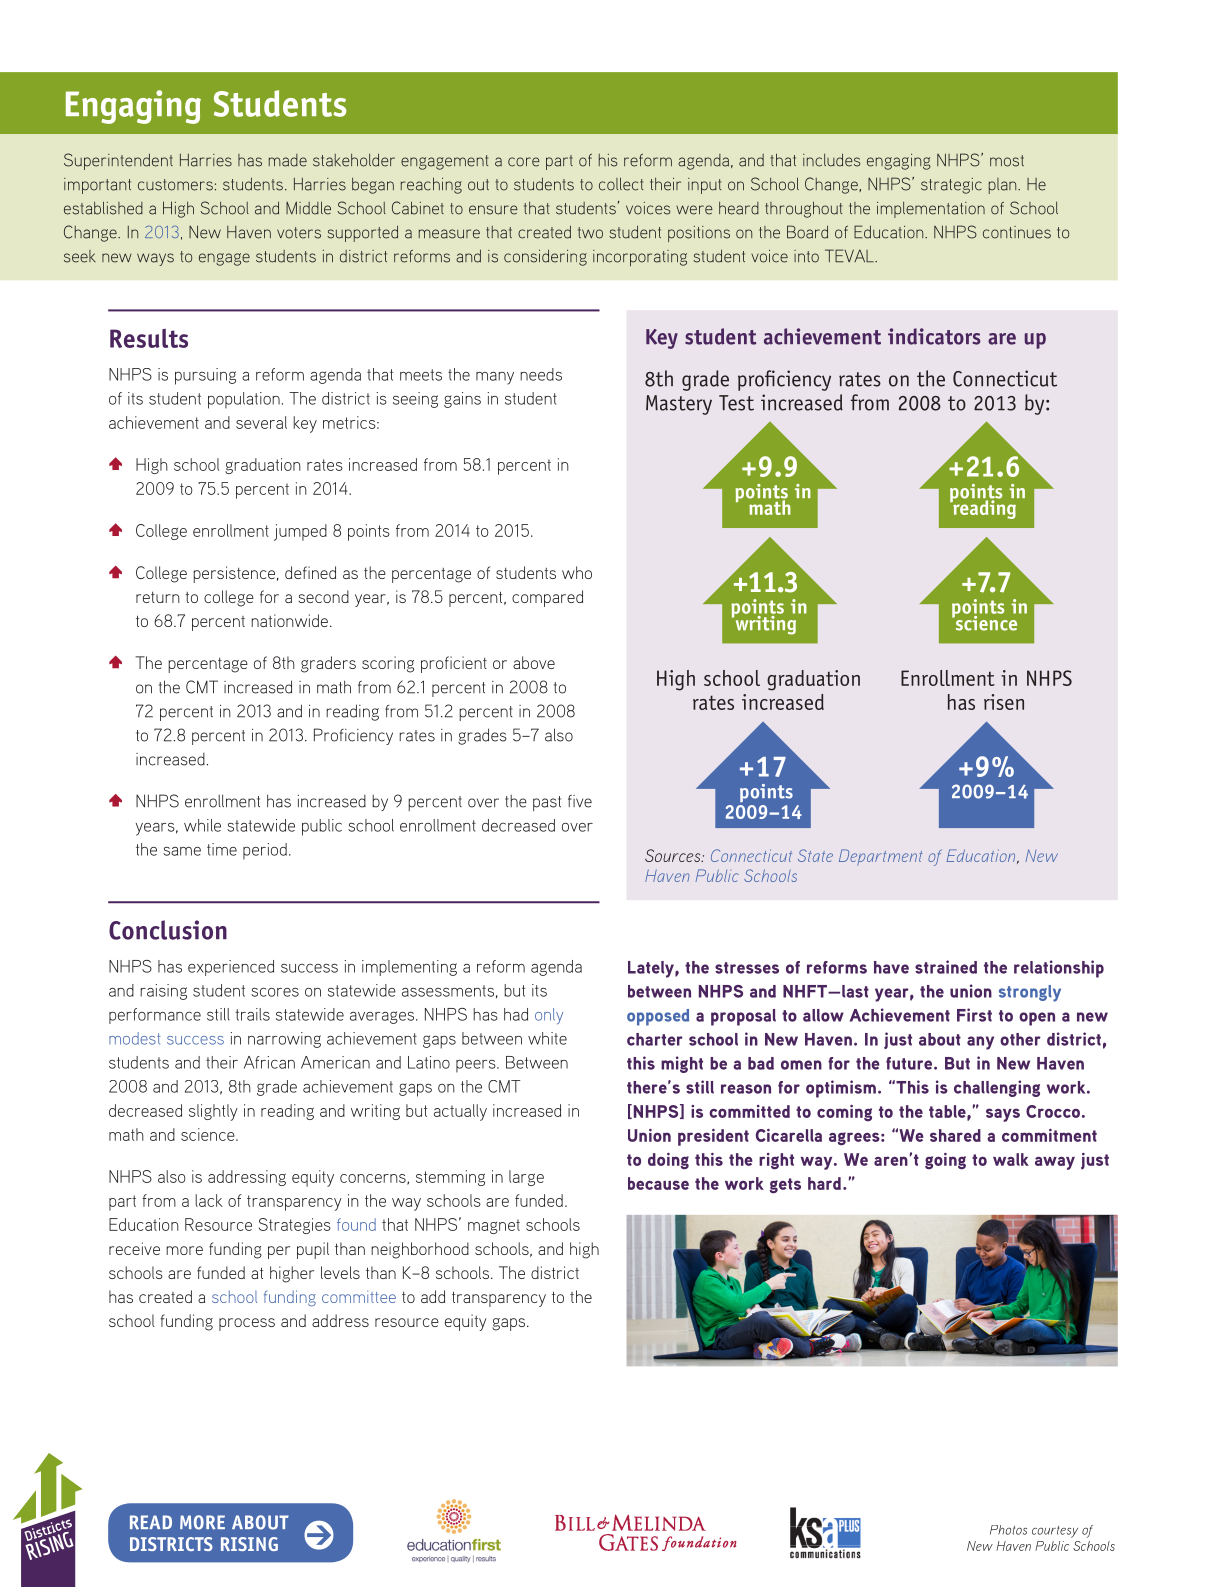 This screenshot has width=1226, height=1587. I want to click on process, so click(247, 1324).
